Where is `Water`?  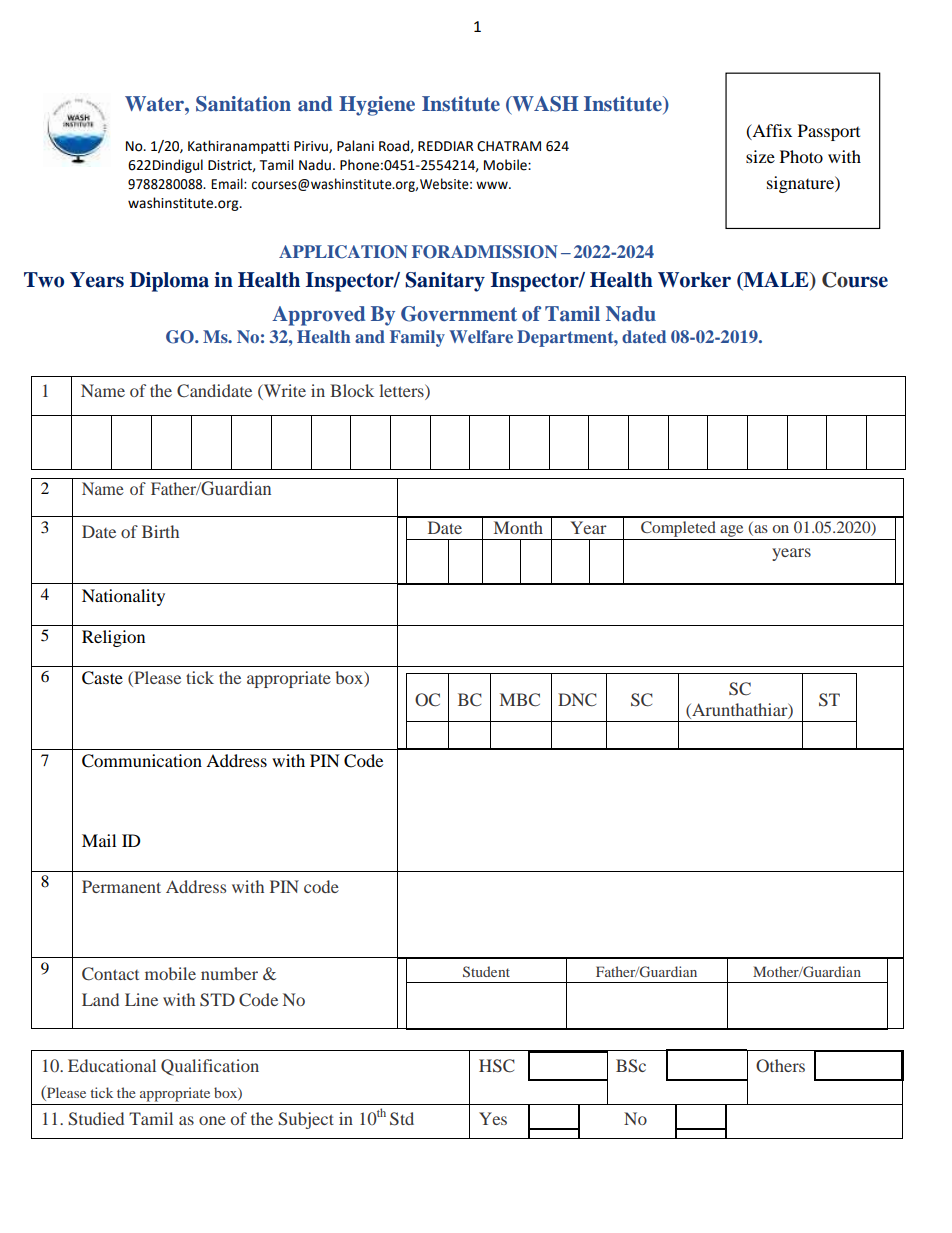 Water is located at coordinates (155, 103).
